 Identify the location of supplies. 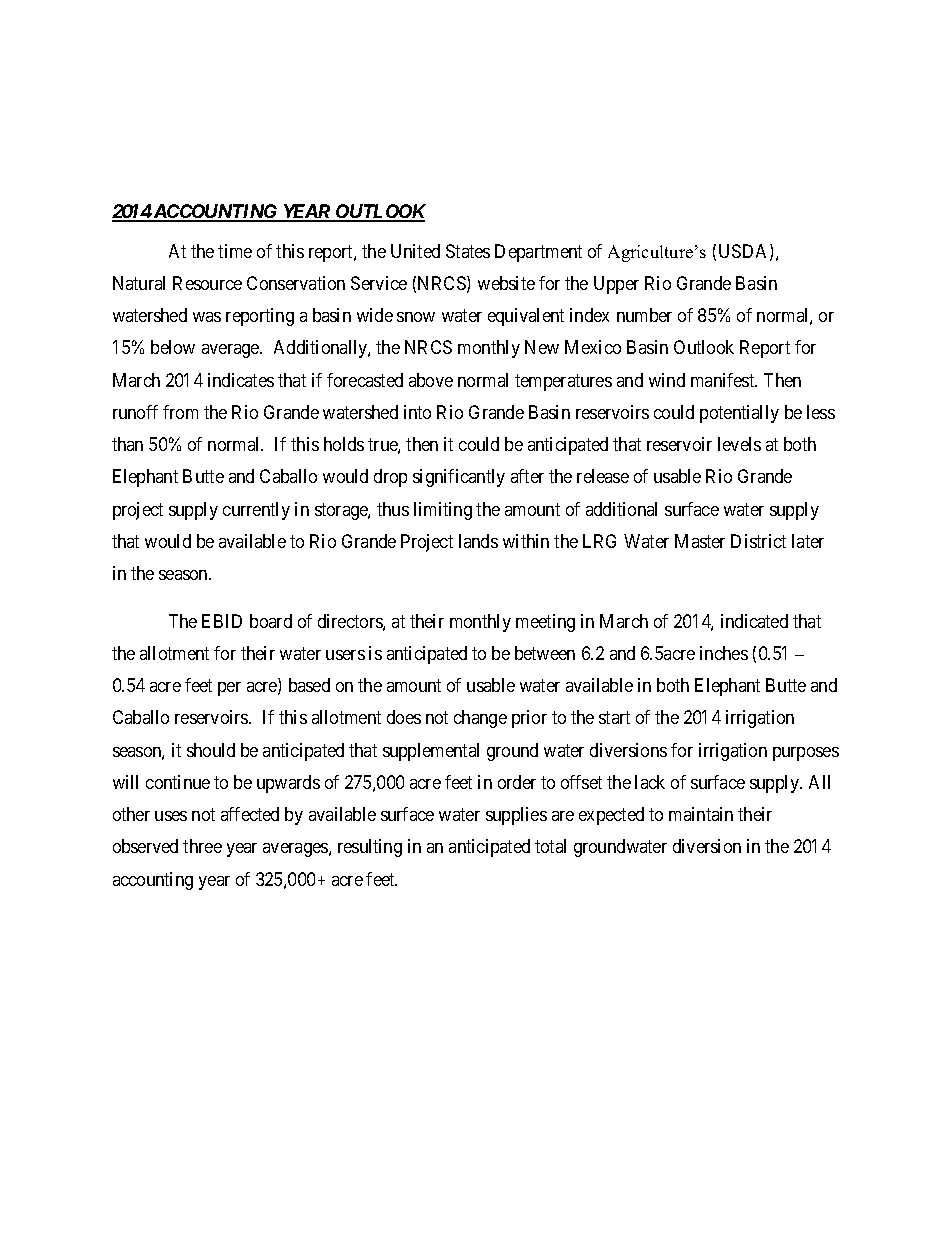
(516, 816).
